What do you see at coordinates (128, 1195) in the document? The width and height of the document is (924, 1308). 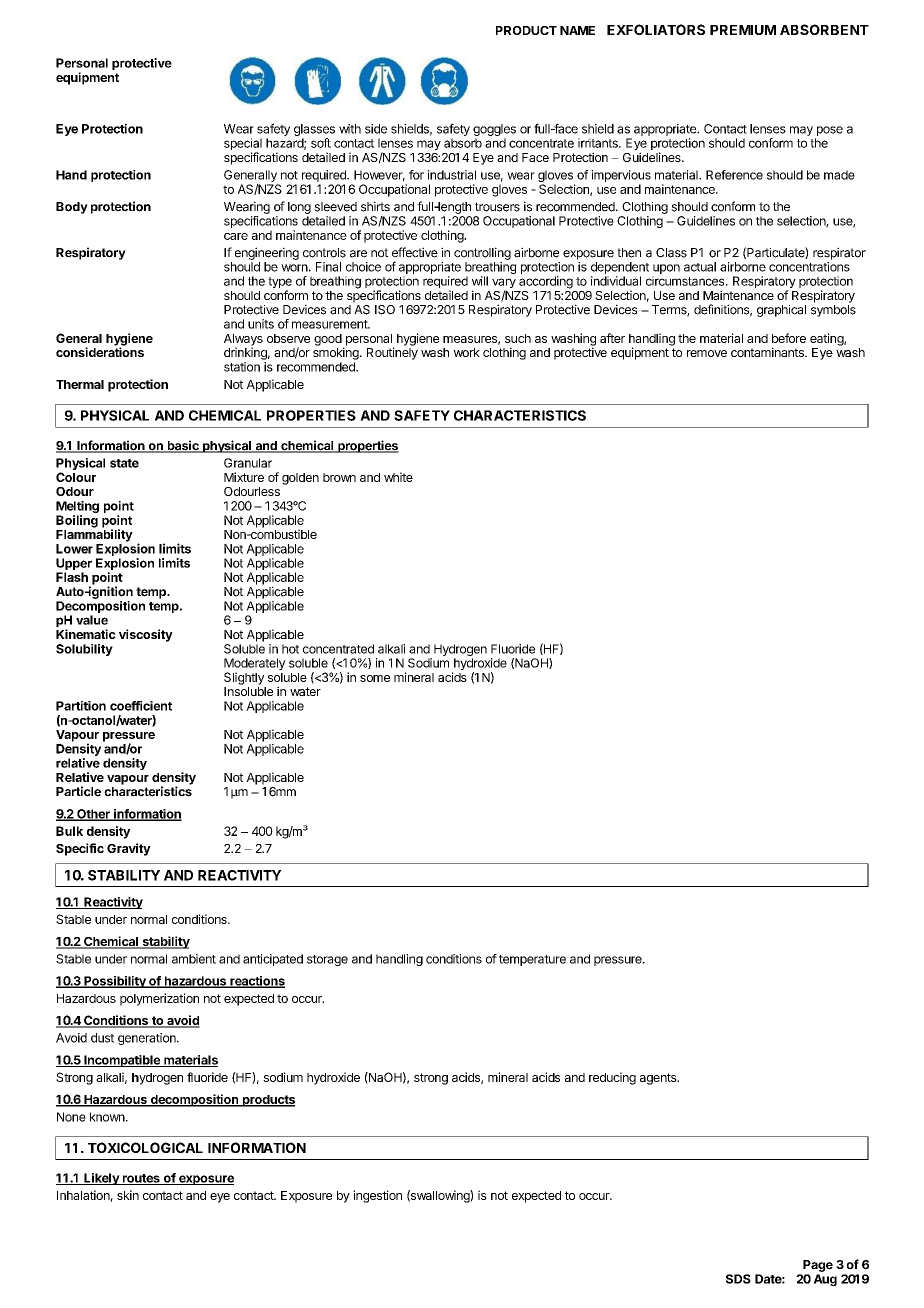 I see `skin` at bounding box center [128, 1195].
